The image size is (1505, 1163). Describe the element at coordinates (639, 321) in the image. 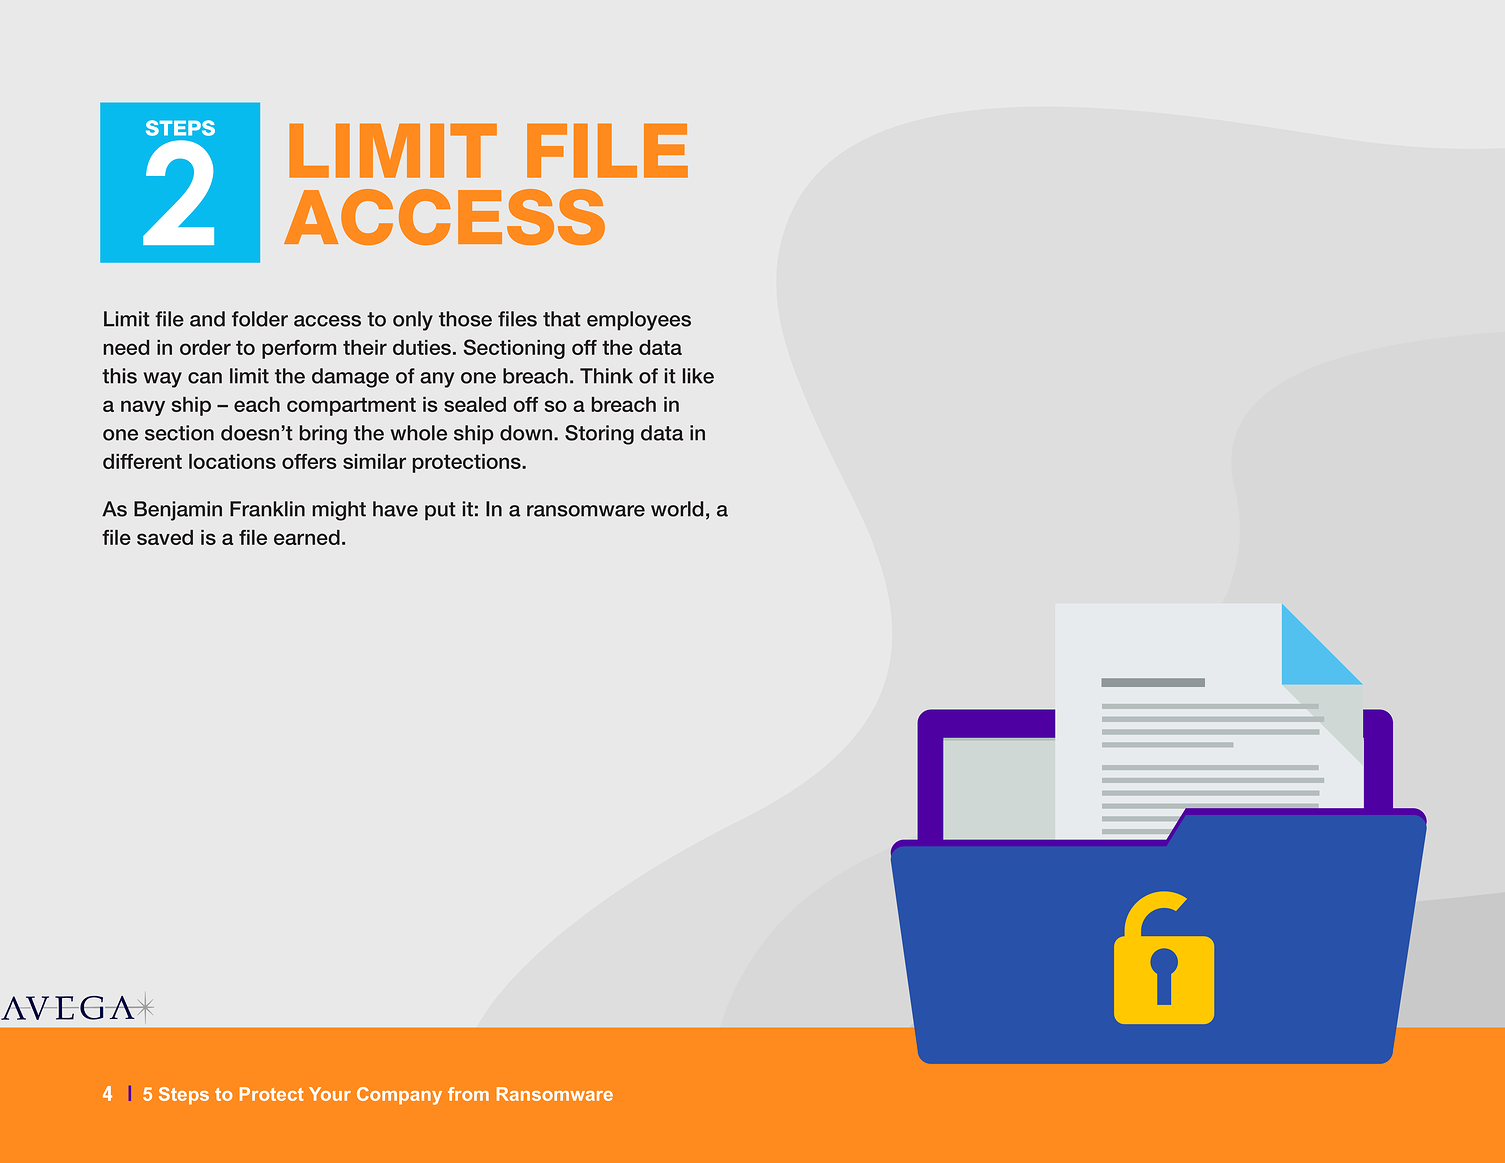

I see `employees` at that location.
